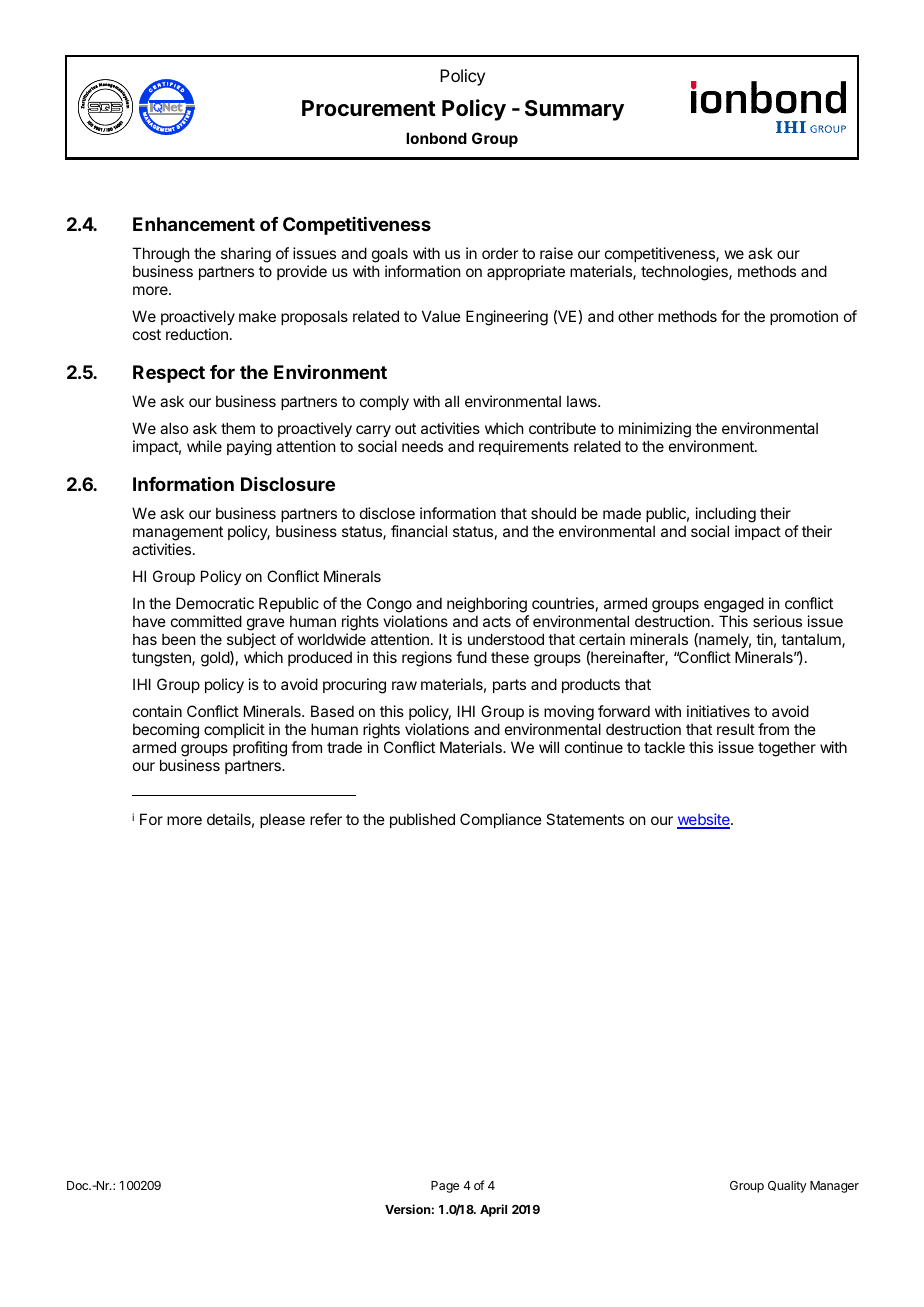 Image resolution: width=924 pixels, height=1307 pixels. Describe the element at coordinates (251, 640) in the page. I see `subject` at that location.
